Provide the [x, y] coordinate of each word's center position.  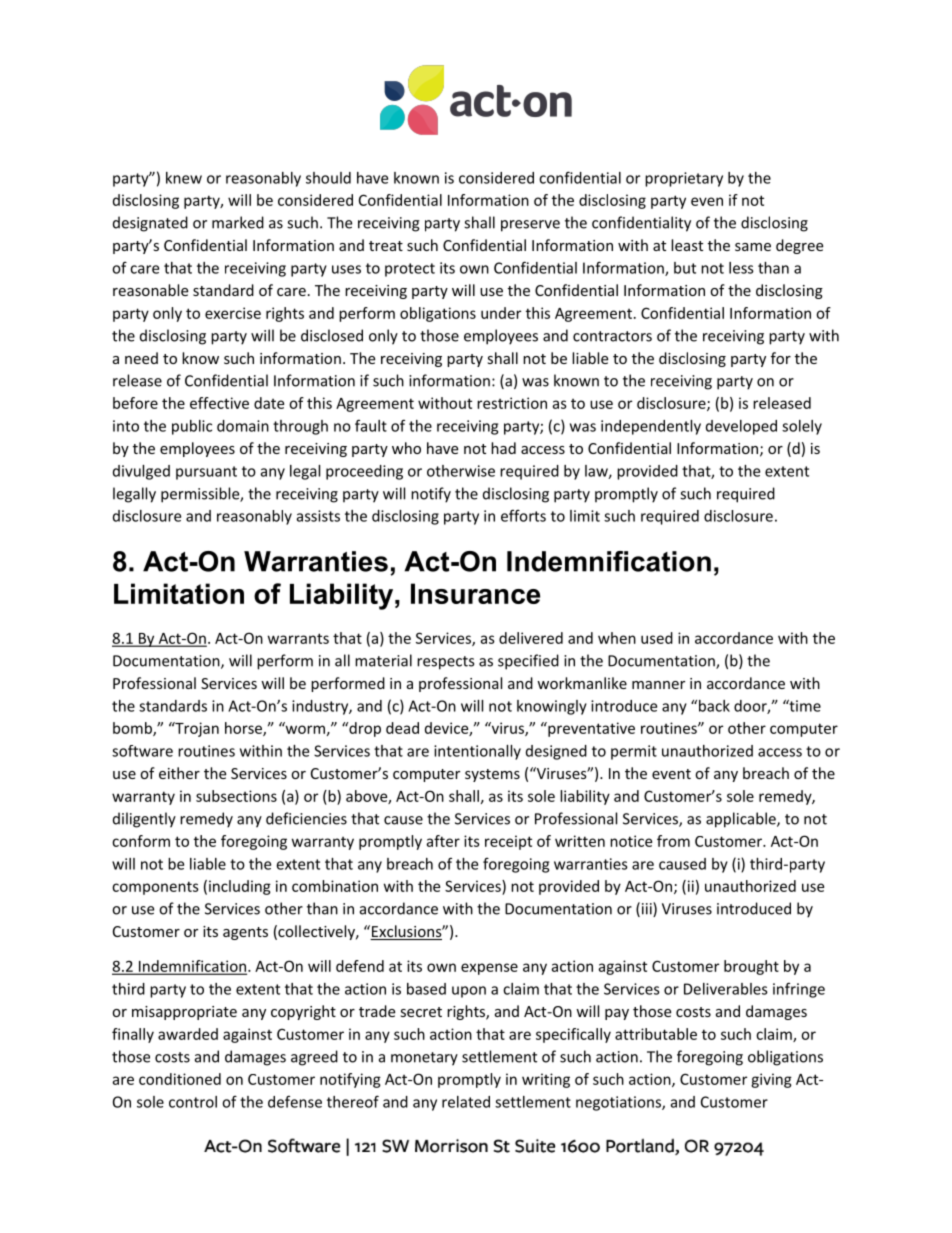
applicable [742, 820]
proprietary [684, 179]
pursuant [206, 473]
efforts [523, 515]
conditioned [180, 1079]
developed [741, 427]
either [179, 773]
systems [492, 775]
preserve [530, 226]
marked [238, 222]
